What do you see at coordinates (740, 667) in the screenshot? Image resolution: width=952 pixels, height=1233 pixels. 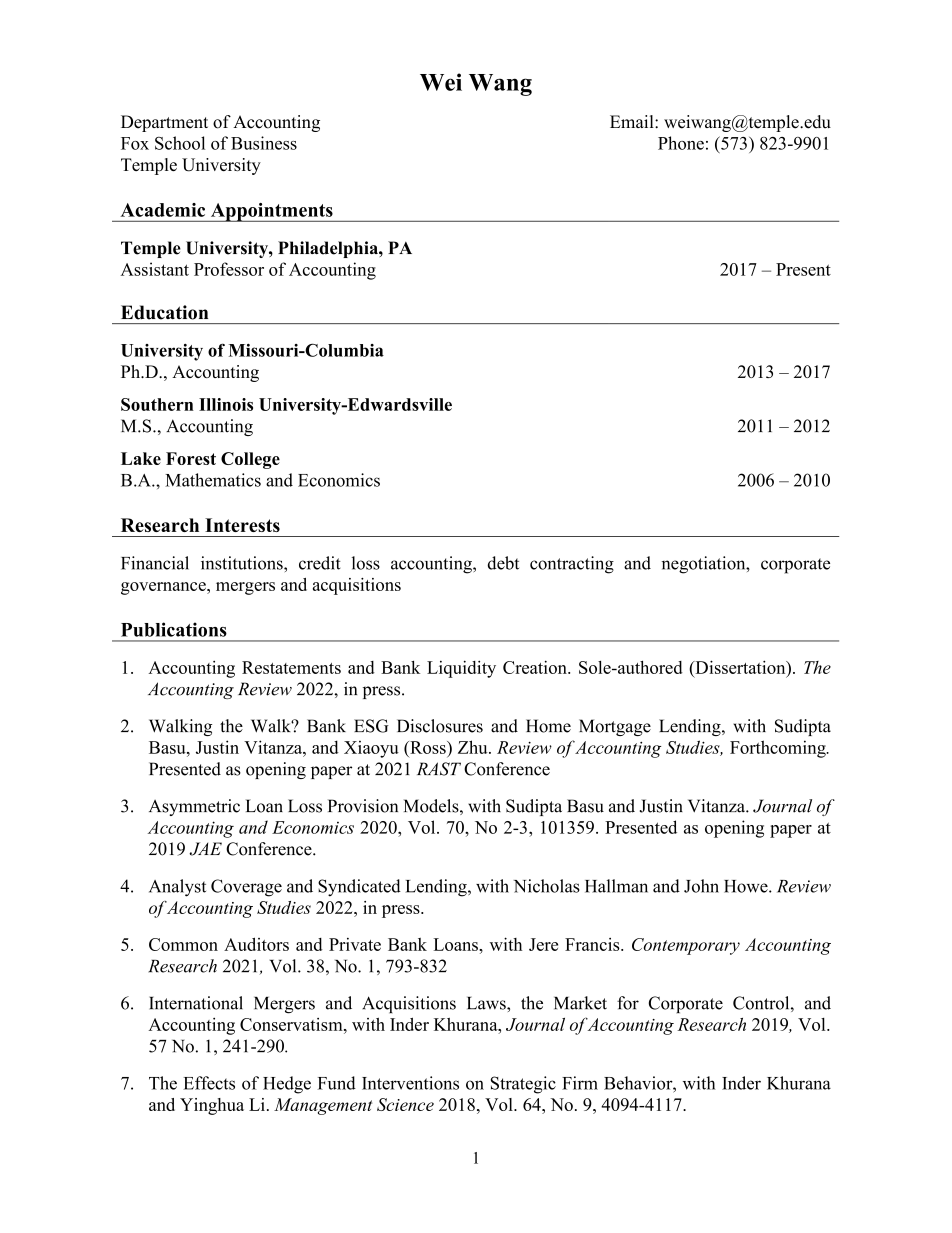 I see `Dissertation` at bounding box center [740, 667].
